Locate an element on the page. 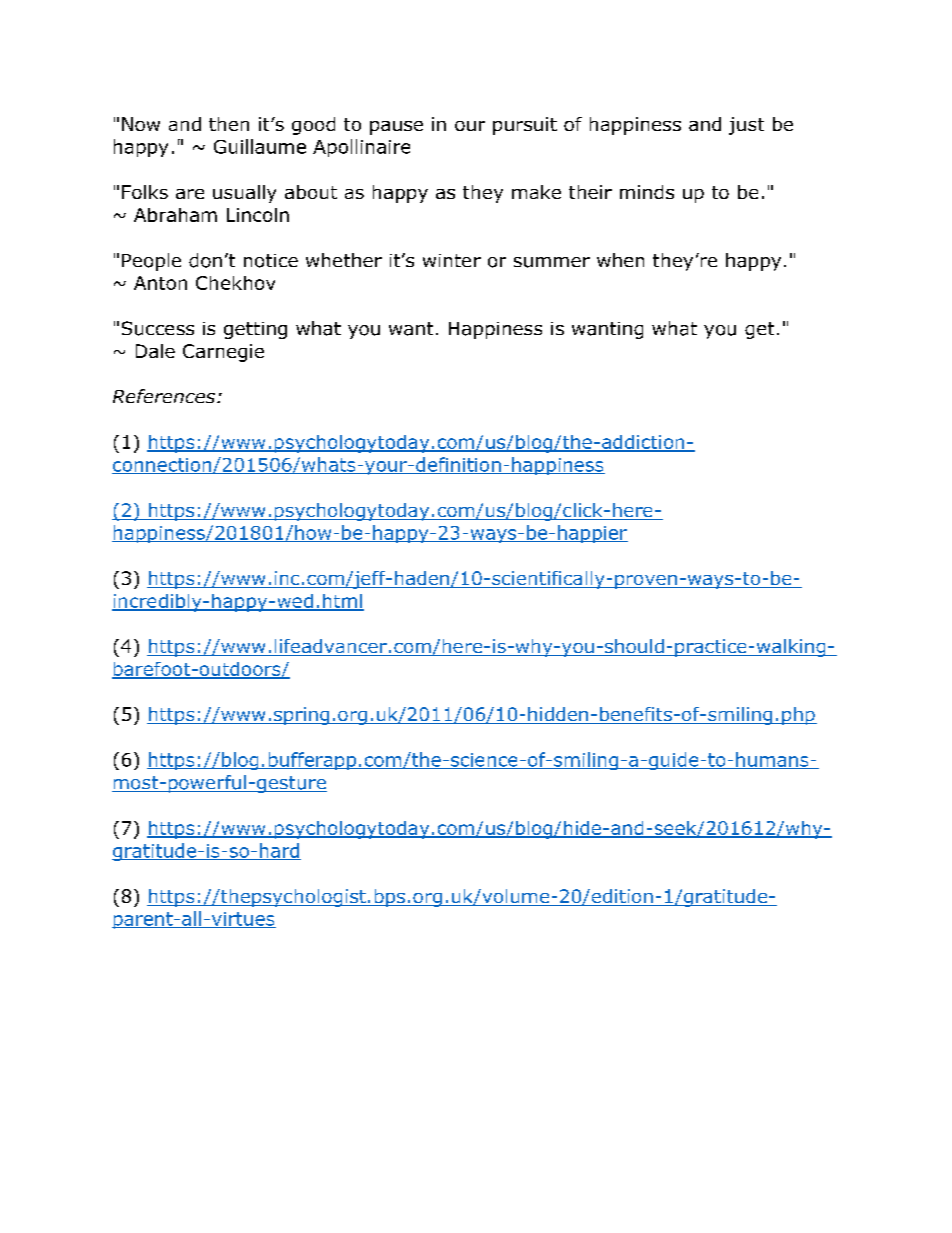 This document has height=1233, width=952. pause is located at coordinates (396, 128).
